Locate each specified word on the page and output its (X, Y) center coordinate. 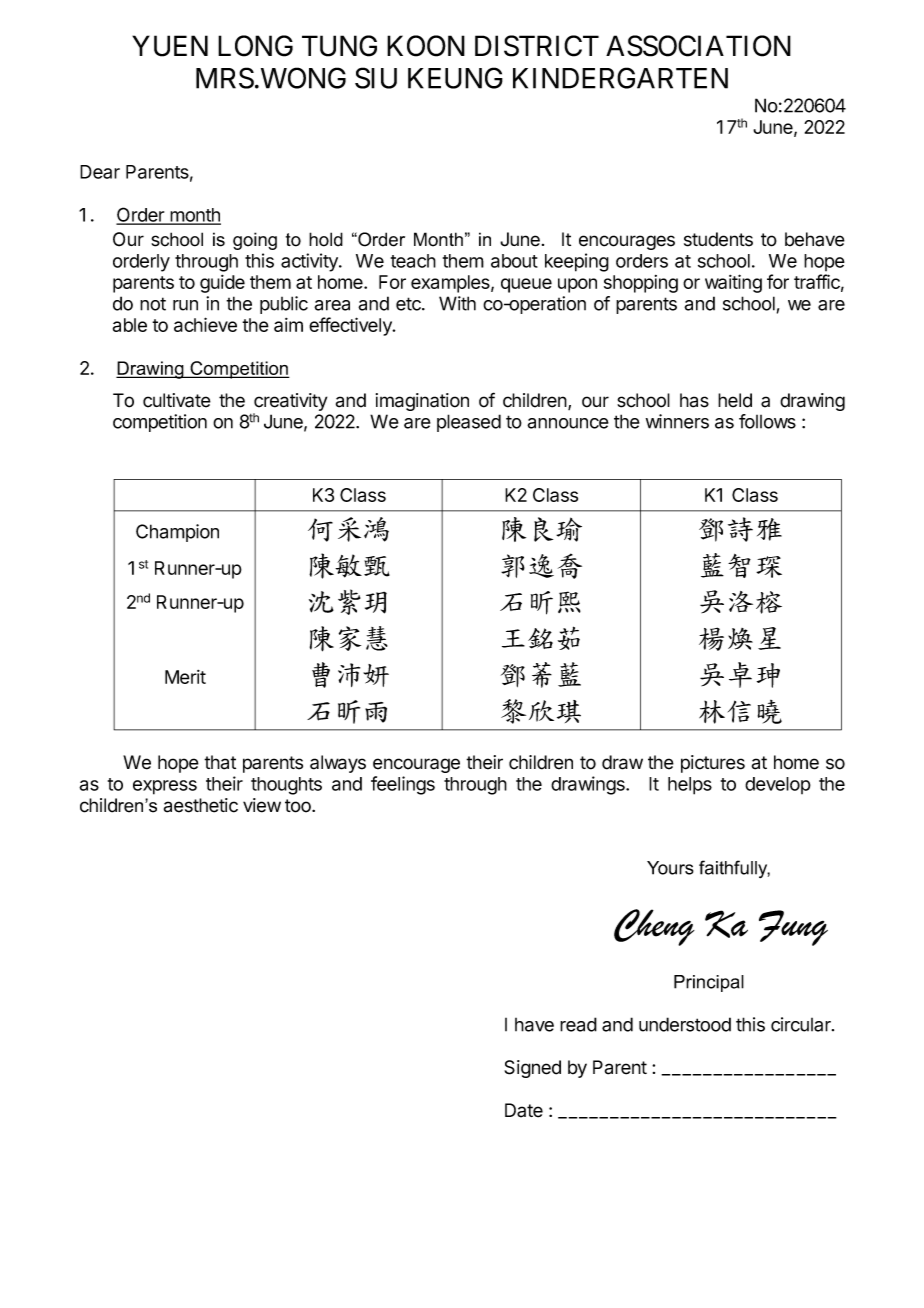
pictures (713, 764)
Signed (532, 1069)
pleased (469, 423)
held (735, 400)
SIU (376, 78)
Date (524, 1110)
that (220, 762)
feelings (403, 785)
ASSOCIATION (698, 46)
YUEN (170, 46)
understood (685, 1024)
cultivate (177, 400)
